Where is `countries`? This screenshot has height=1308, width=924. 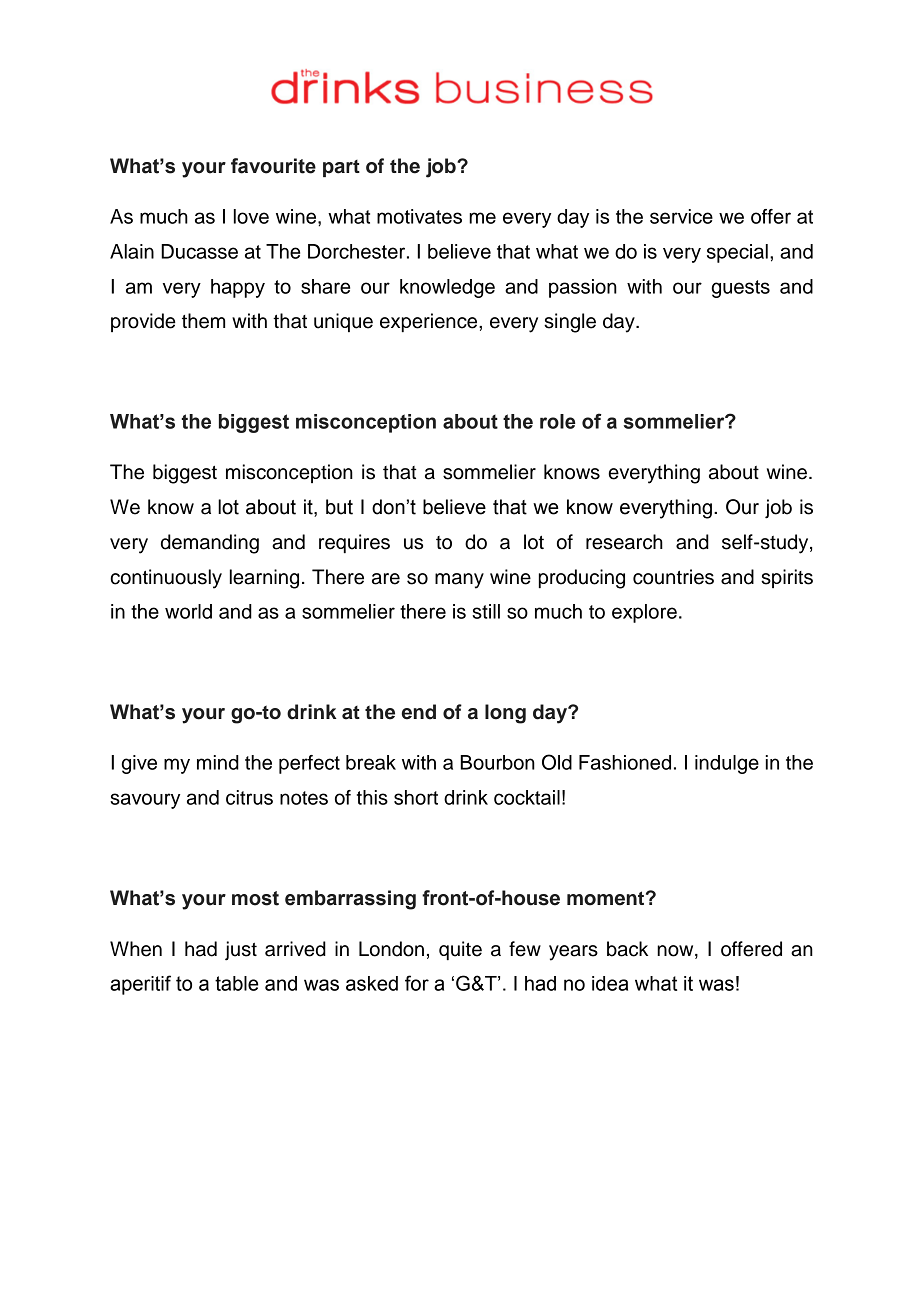 countries is located at coordinates (673, 577).
